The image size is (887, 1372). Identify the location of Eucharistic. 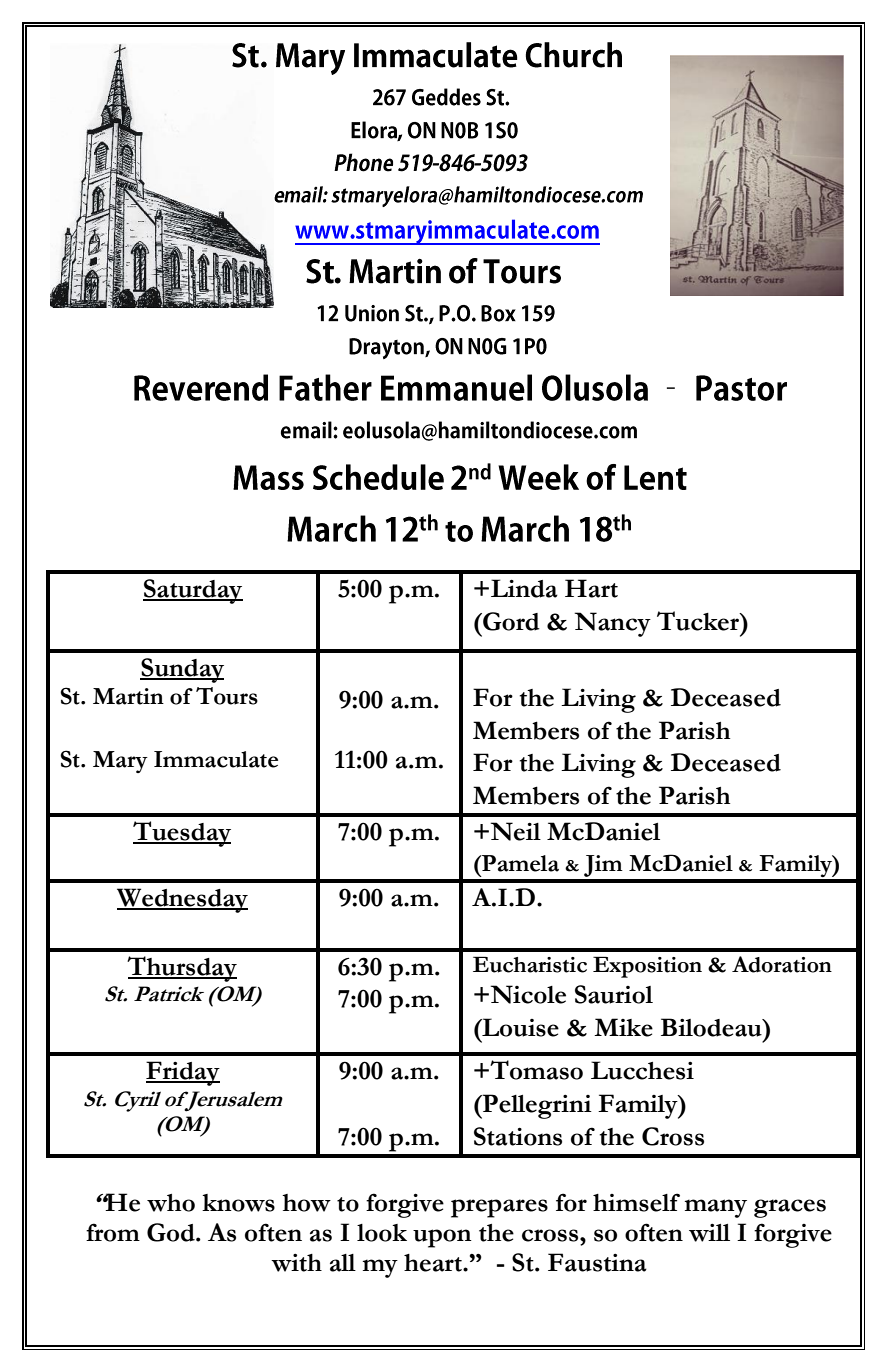
(530, 964).
